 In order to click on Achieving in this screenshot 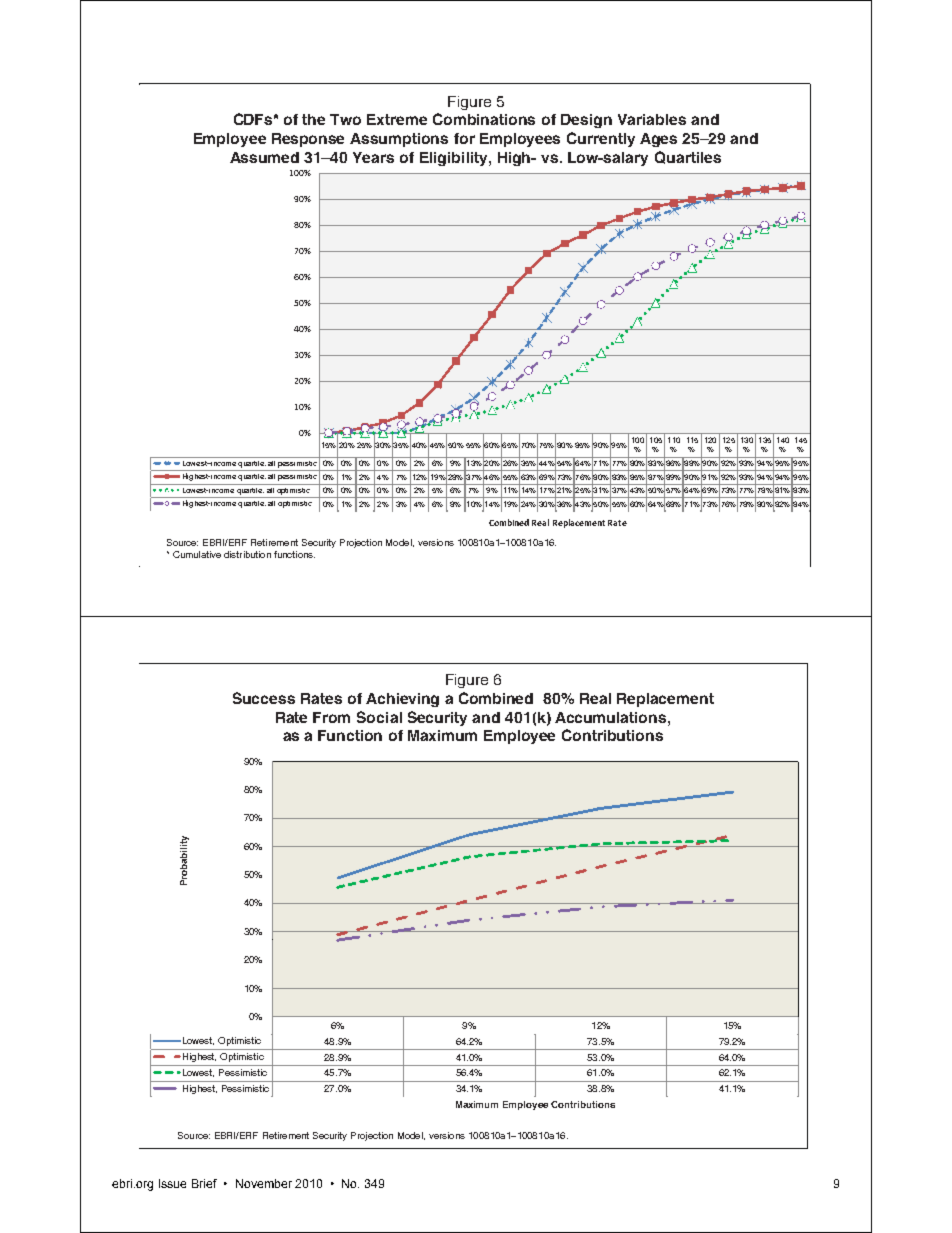, I will do `click(402, 700)`.
